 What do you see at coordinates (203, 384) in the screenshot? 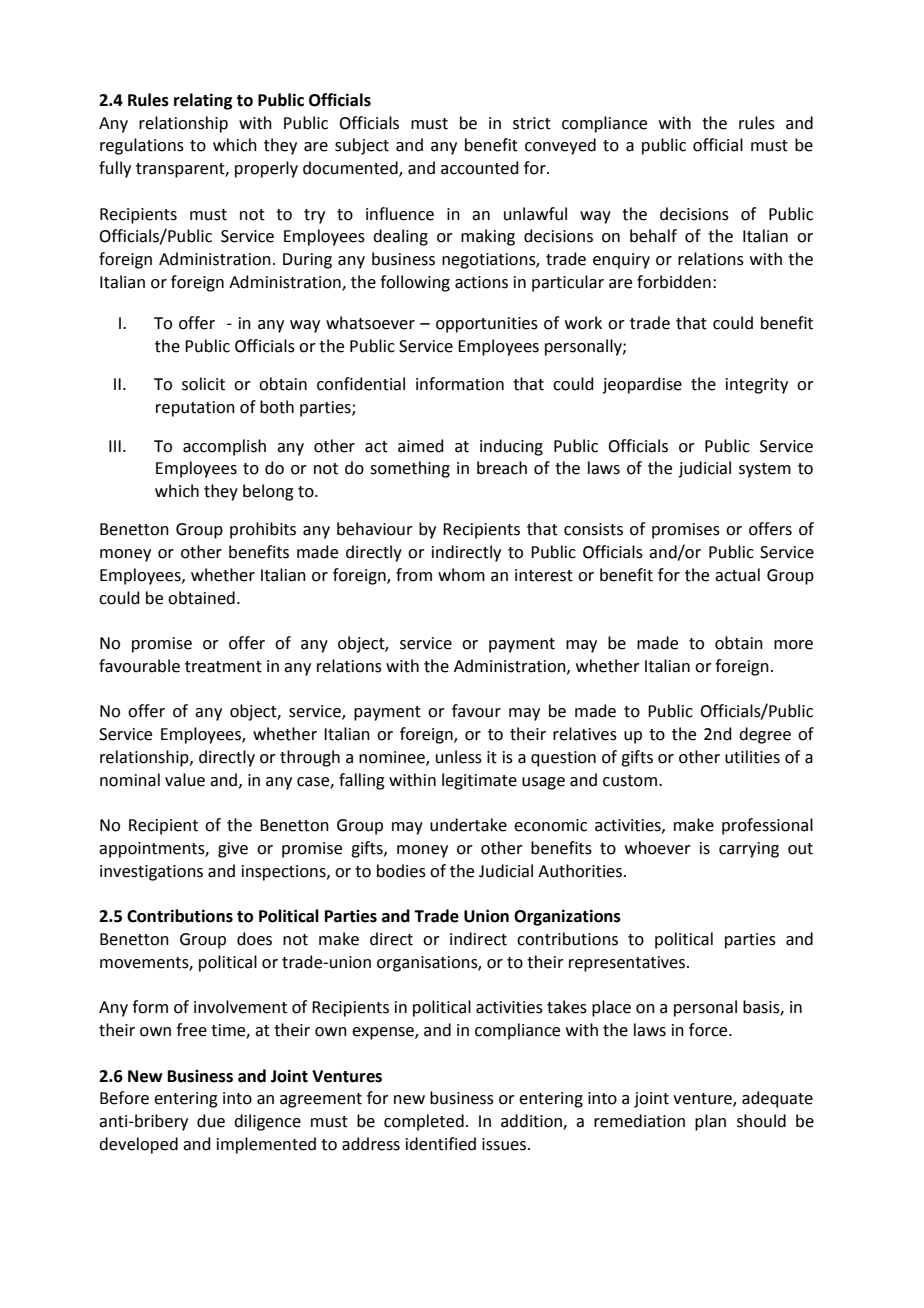
I see `solicit` at bounding box center [203, 384].
